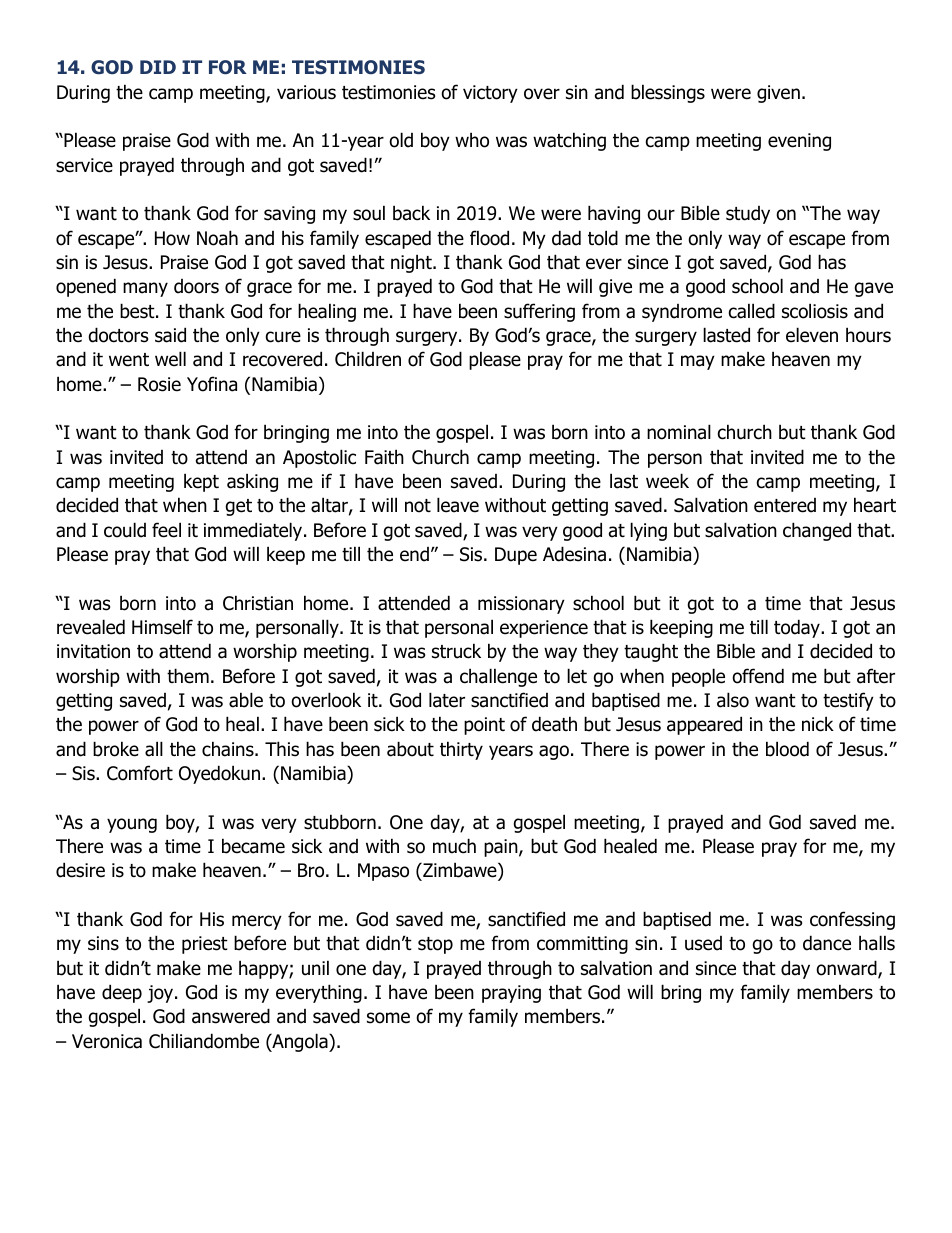 The width and height of the image is (952, 1233). I want to click on evening, so click(799, 142).
